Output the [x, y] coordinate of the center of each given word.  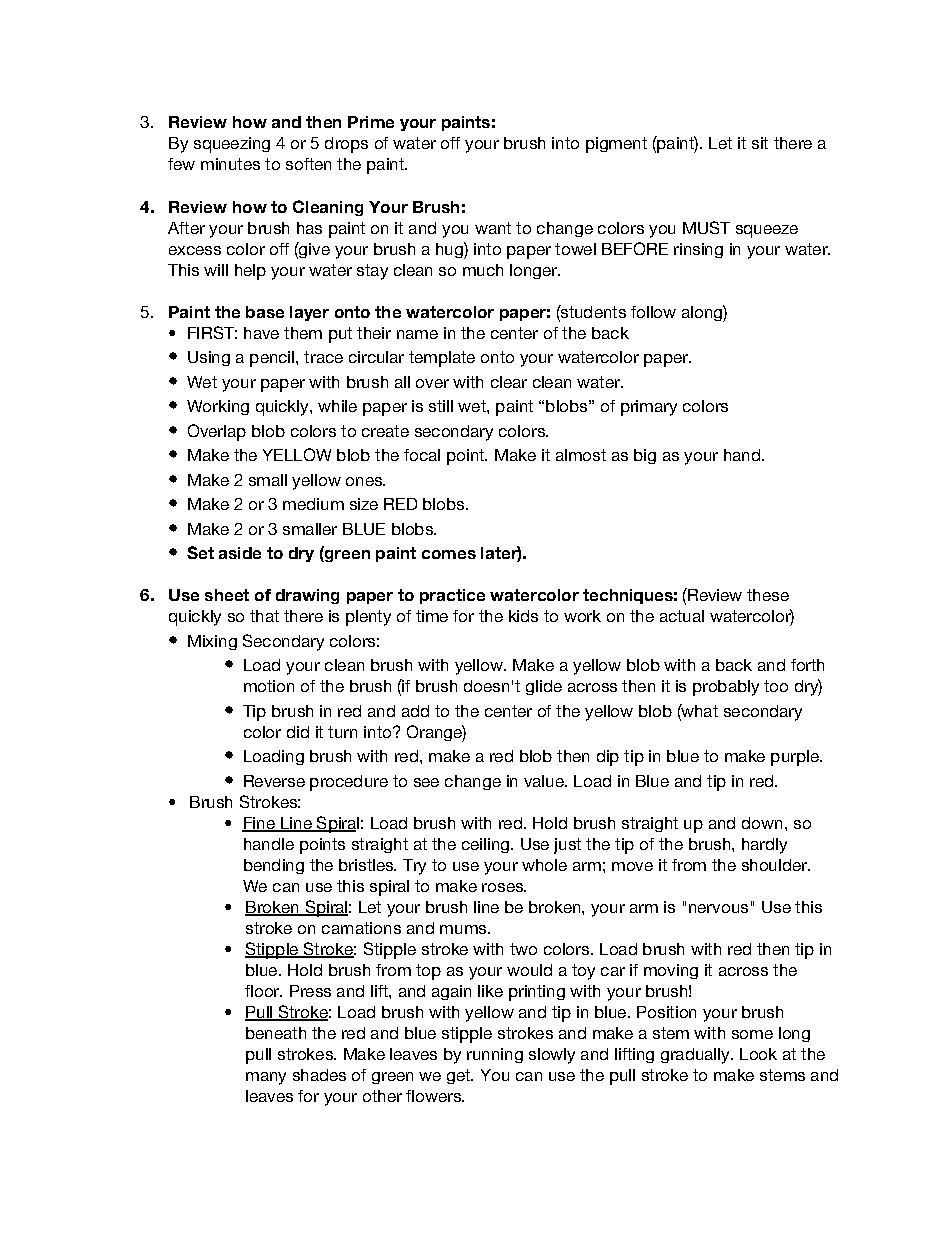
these [768, 595]
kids [523, 616]
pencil [272, 359]
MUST [706, 227]
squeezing [232, 145]
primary [649, 408]
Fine [259, 824]
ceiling [485, 845]
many [266, 1078]
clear [509, 382]
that [264, 616]
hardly [764, 846]
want [493, 228]
